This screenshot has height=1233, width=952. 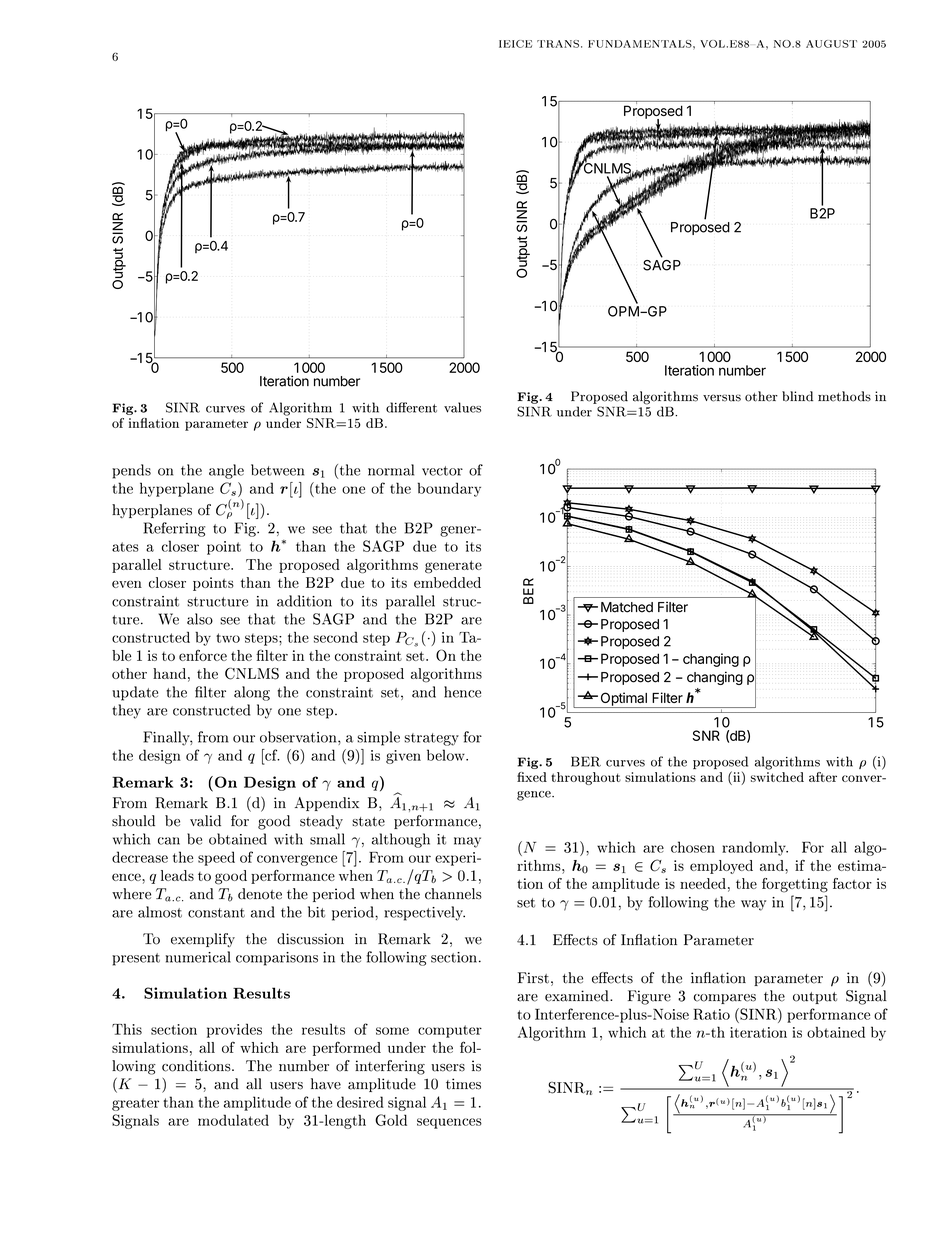 I want to click on Matched, so click(x=627, y=607).
